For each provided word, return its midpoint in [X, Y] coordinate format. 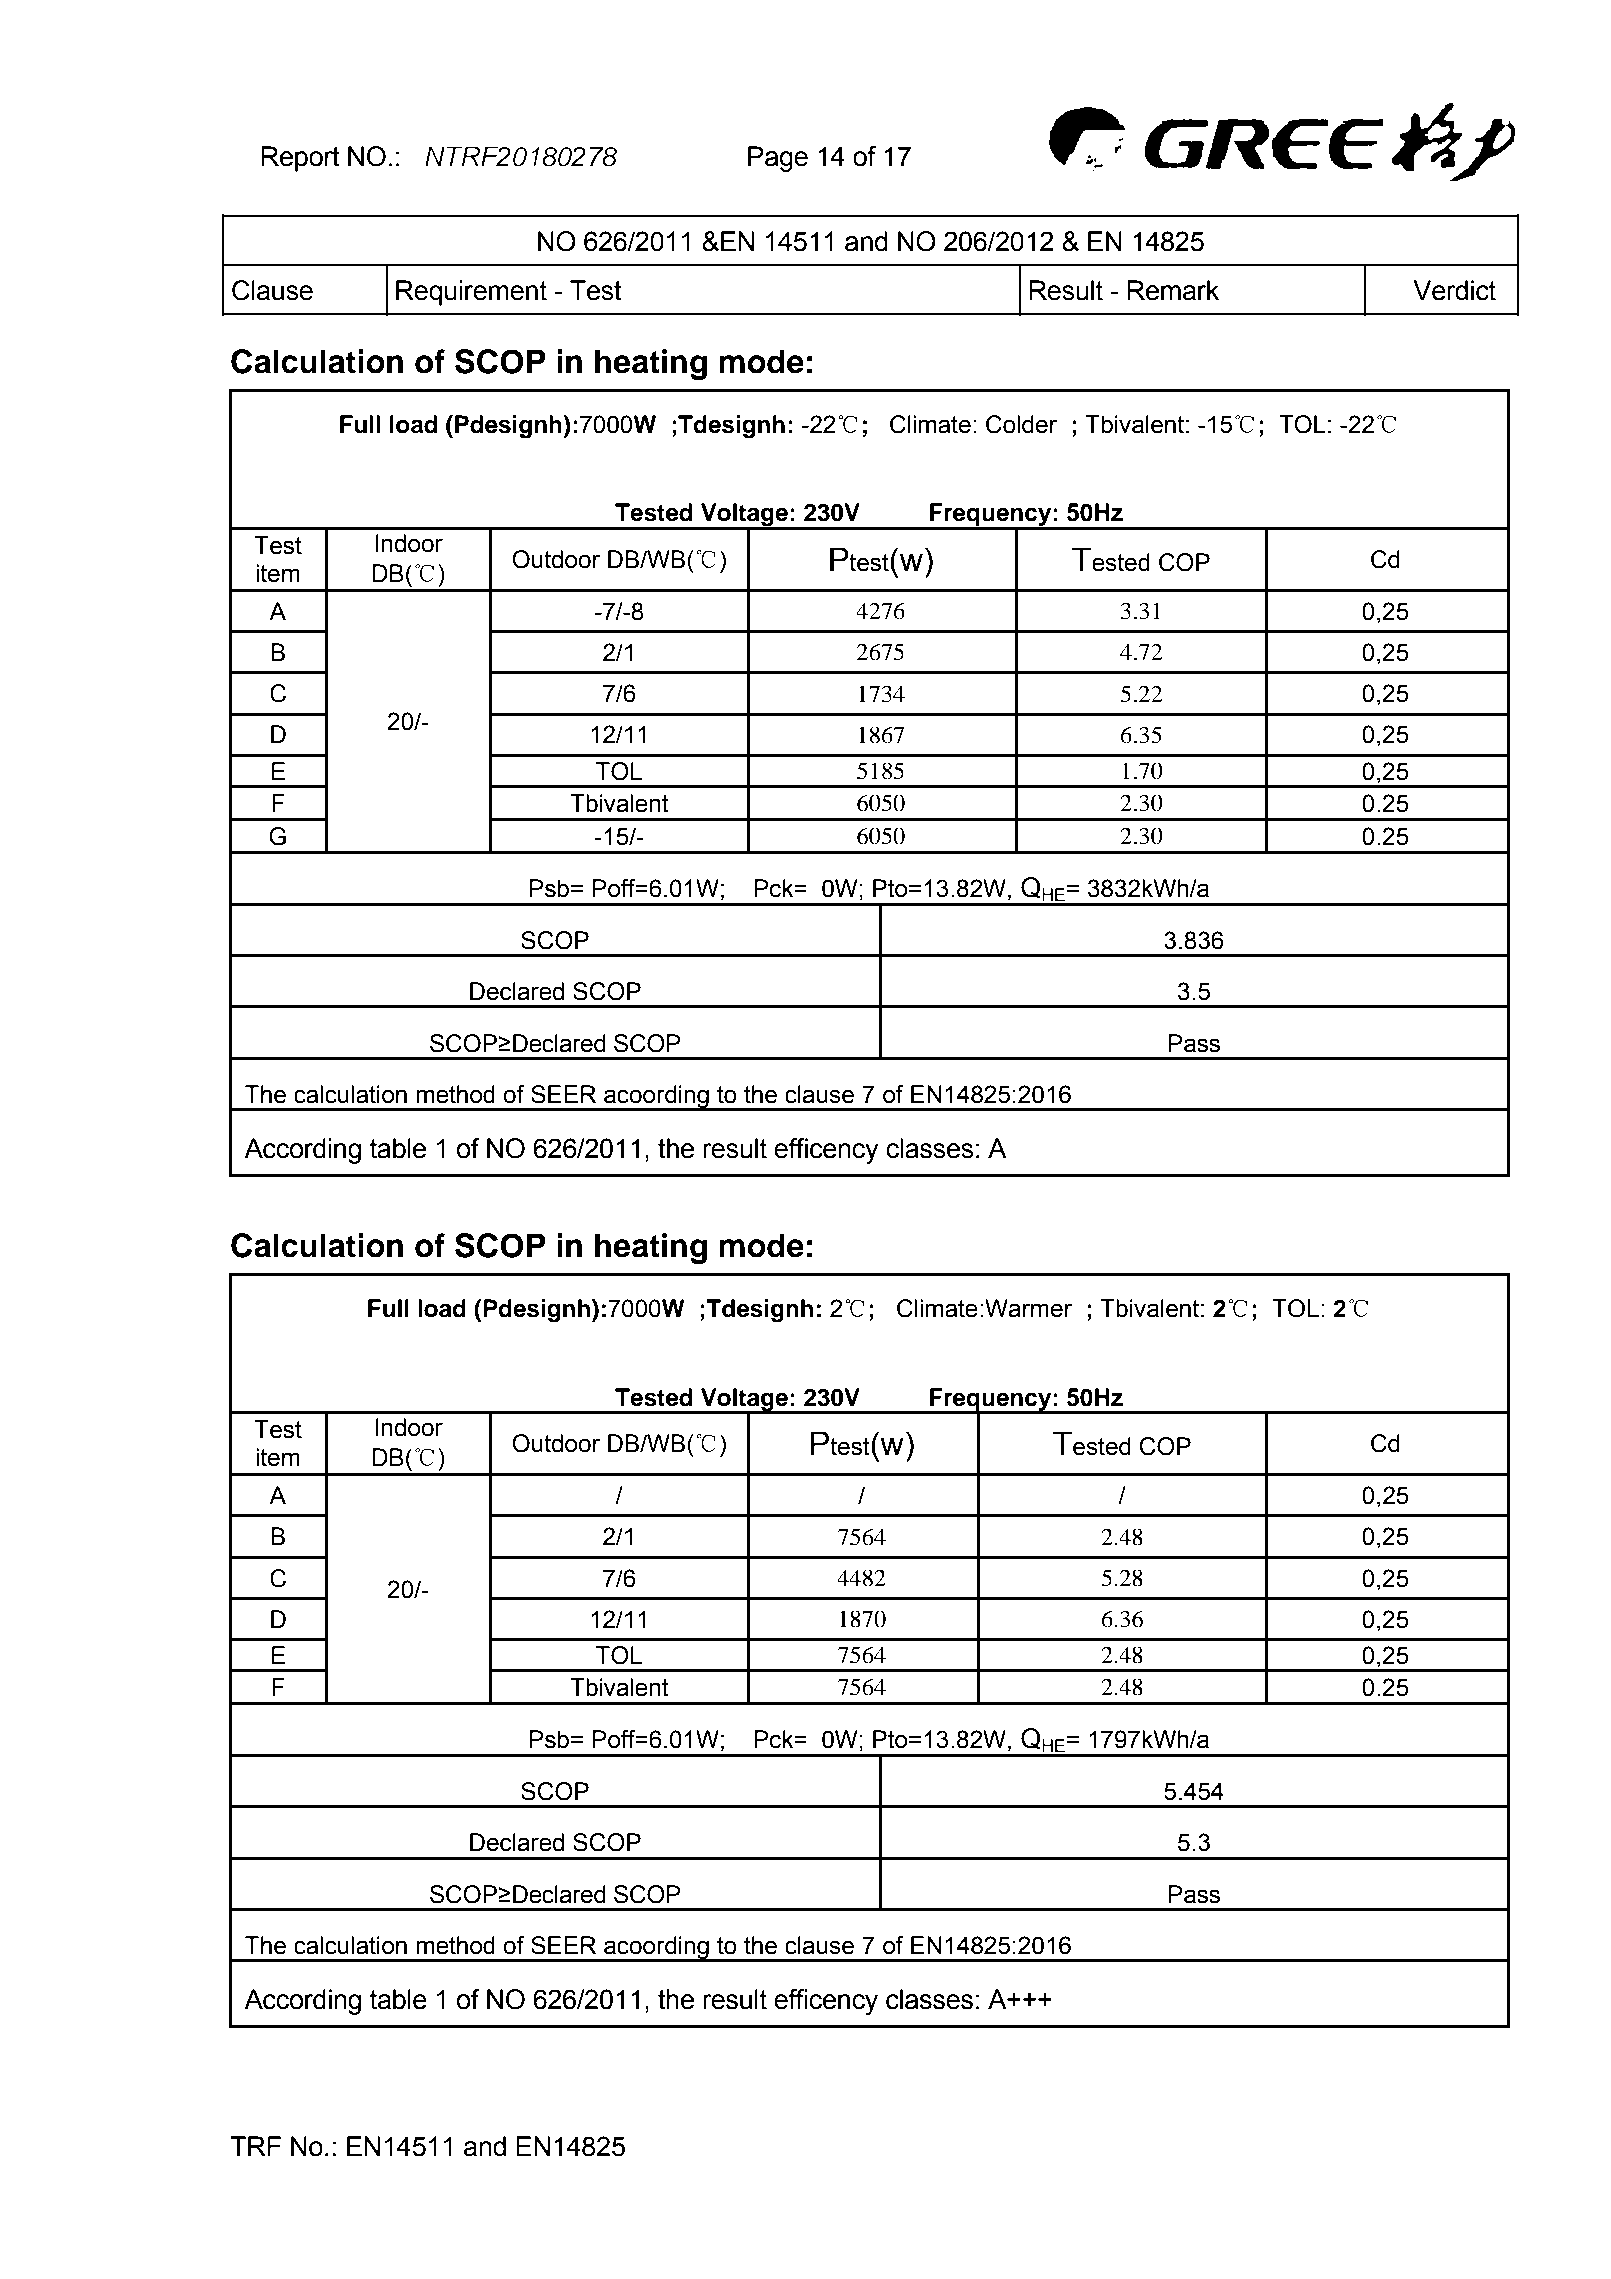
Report [300, 159]
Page [778, 159]
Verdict [1454, 290]
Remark [1173, 290]
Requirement [471, 293]
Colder [1021, 424]
